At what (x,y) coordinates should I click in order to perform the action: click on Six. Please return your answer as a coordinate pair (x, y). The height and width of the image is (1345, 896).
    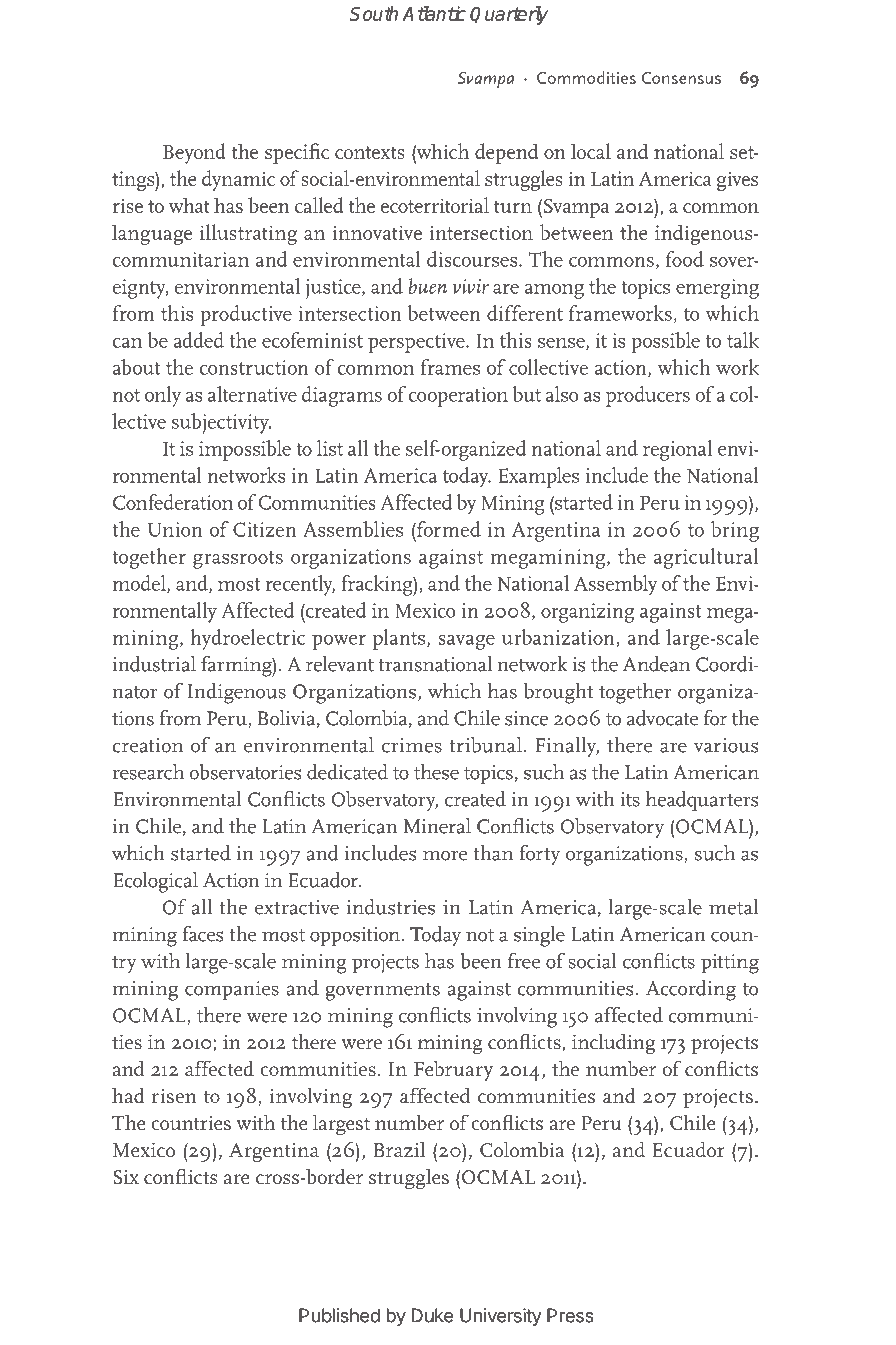
    Looking at the image, I should click on (126, 1177).
